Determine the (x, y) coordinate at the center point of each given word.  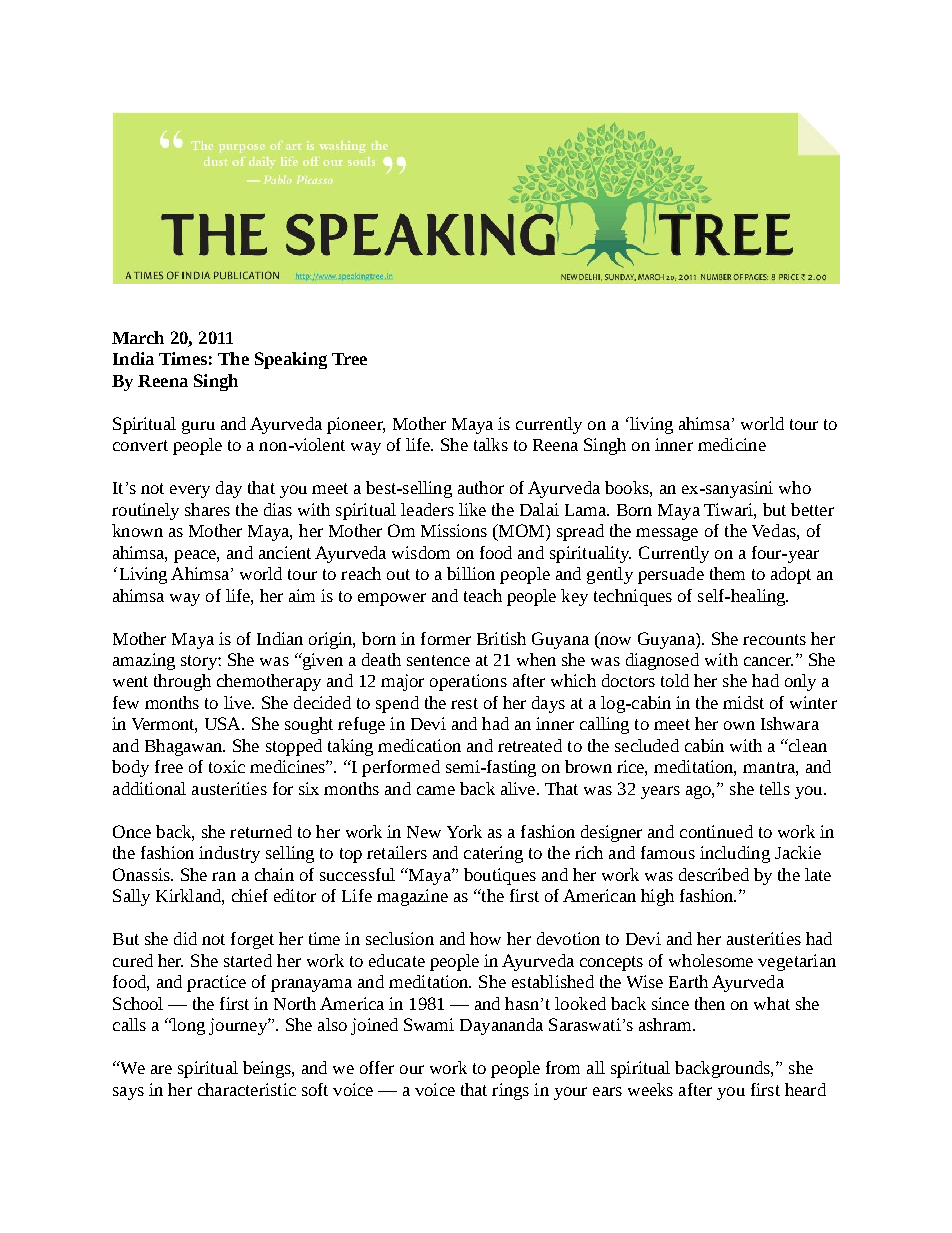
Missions (454, 530)
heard (805, 1089)
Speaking (291, 360)
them (727, 573)
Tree (349, 359)
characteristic (247, 1089)
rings (510, 1091)
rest (464, 703)
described (714, 874)
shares (207, 509)
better (812, 509)
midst (743, 702)
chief (250, 895)
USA (224, 723)
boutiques (500, 876)
